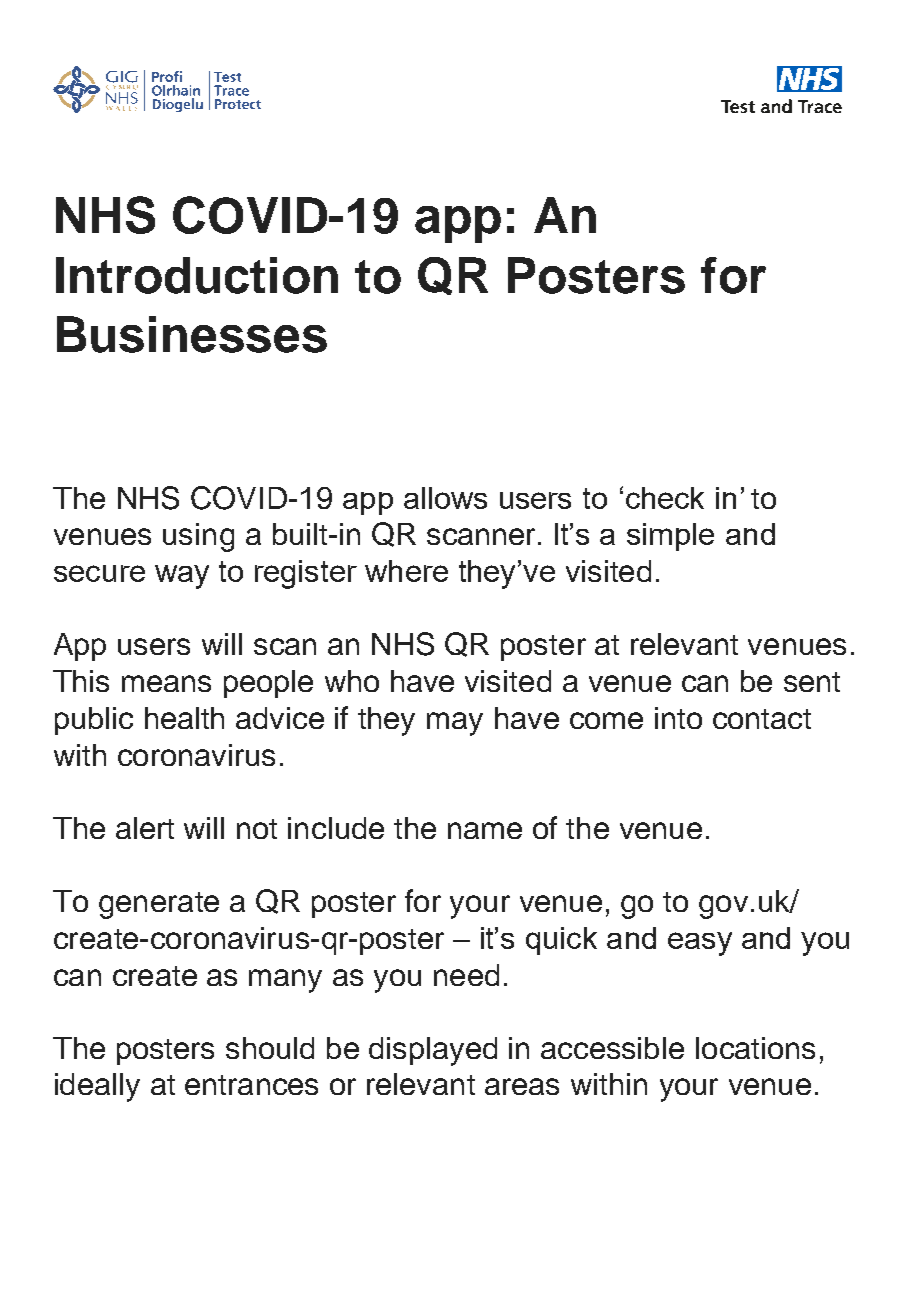 This screenshot has width=924, height=1308. I want to click on locations, so click(755, 1048).
